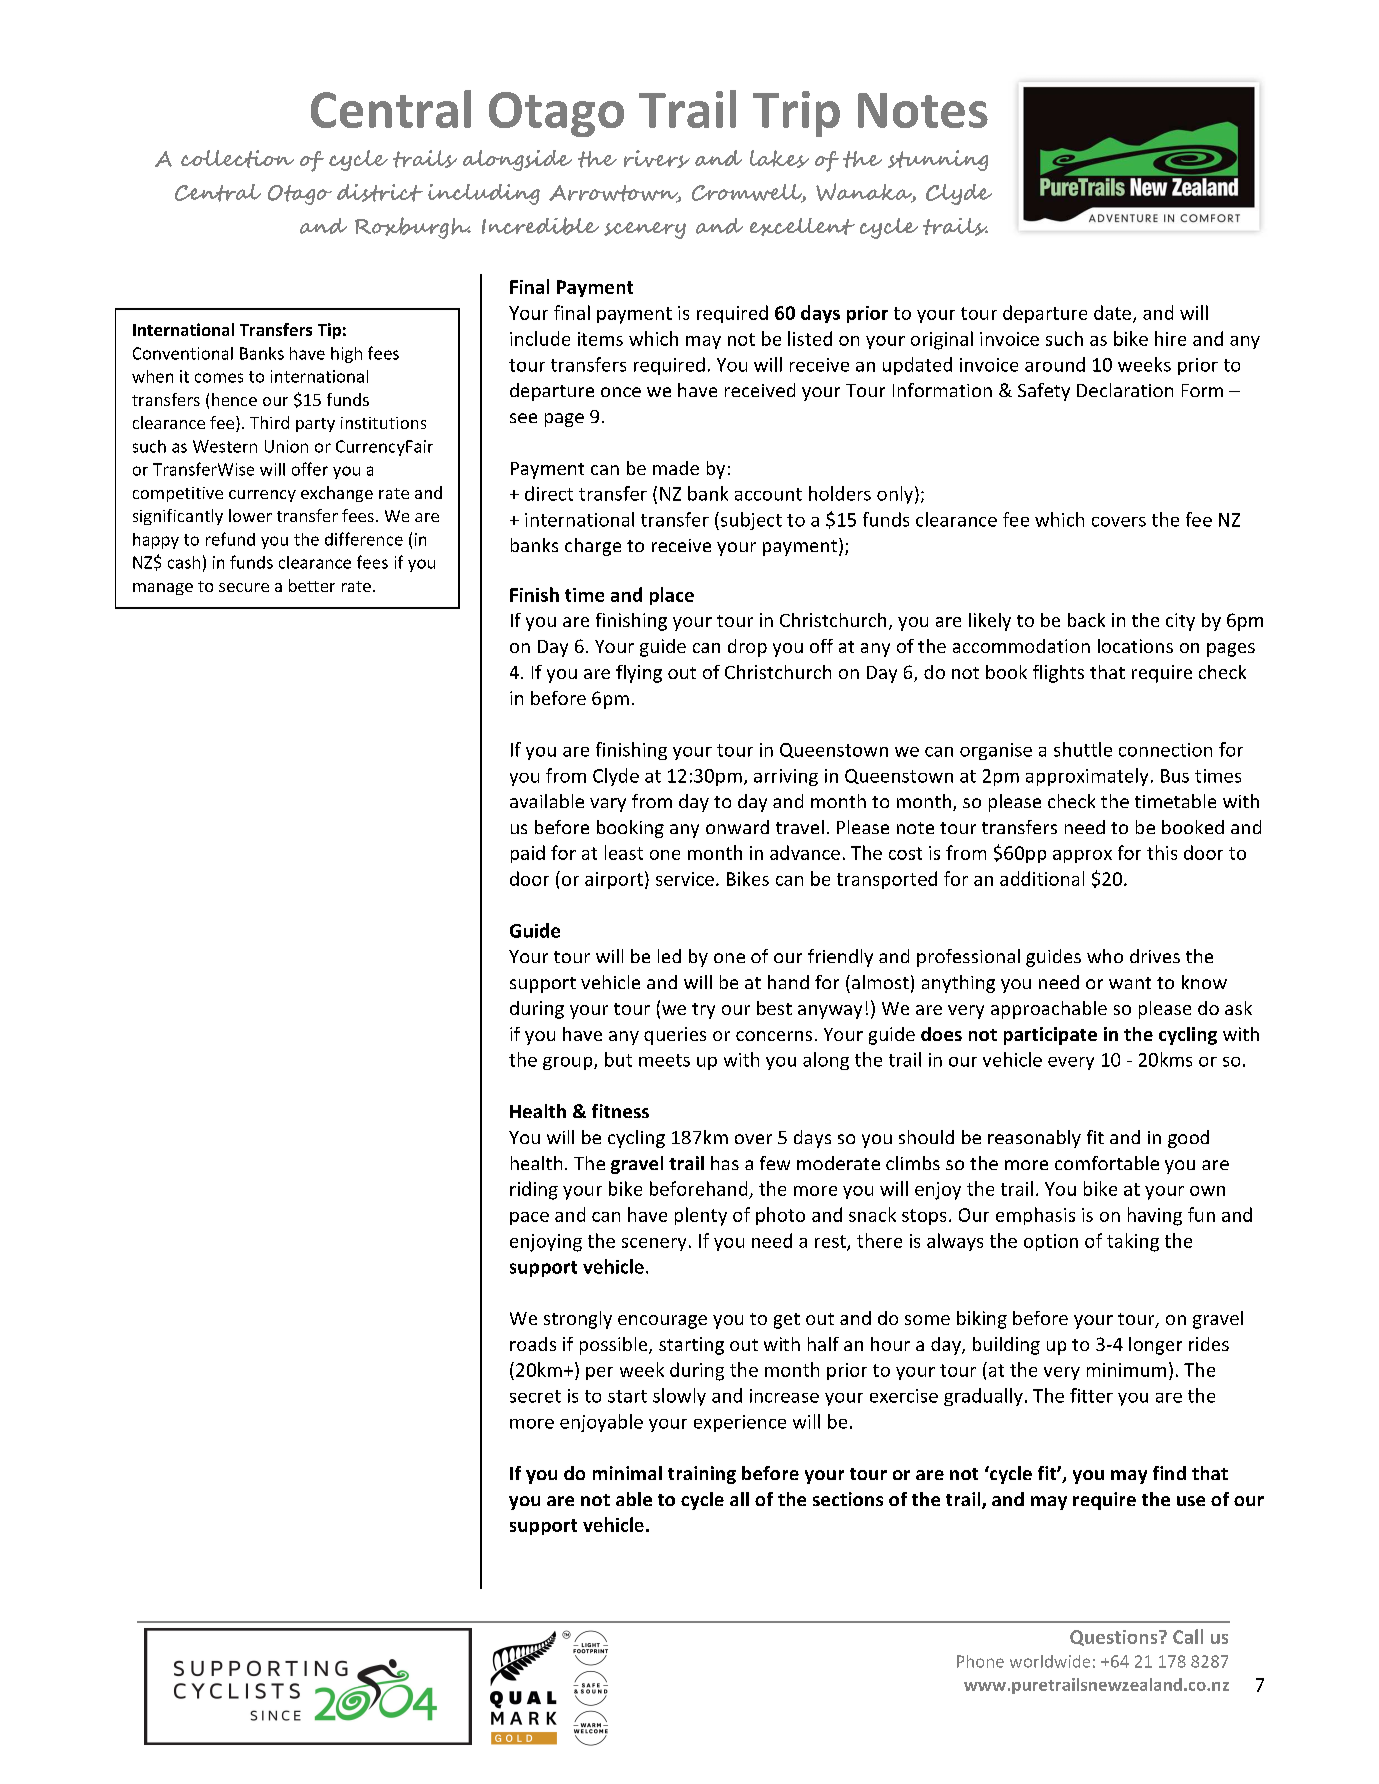 The image size is (1379, 1784). I want to click on longer, so click(1155, 1346).
